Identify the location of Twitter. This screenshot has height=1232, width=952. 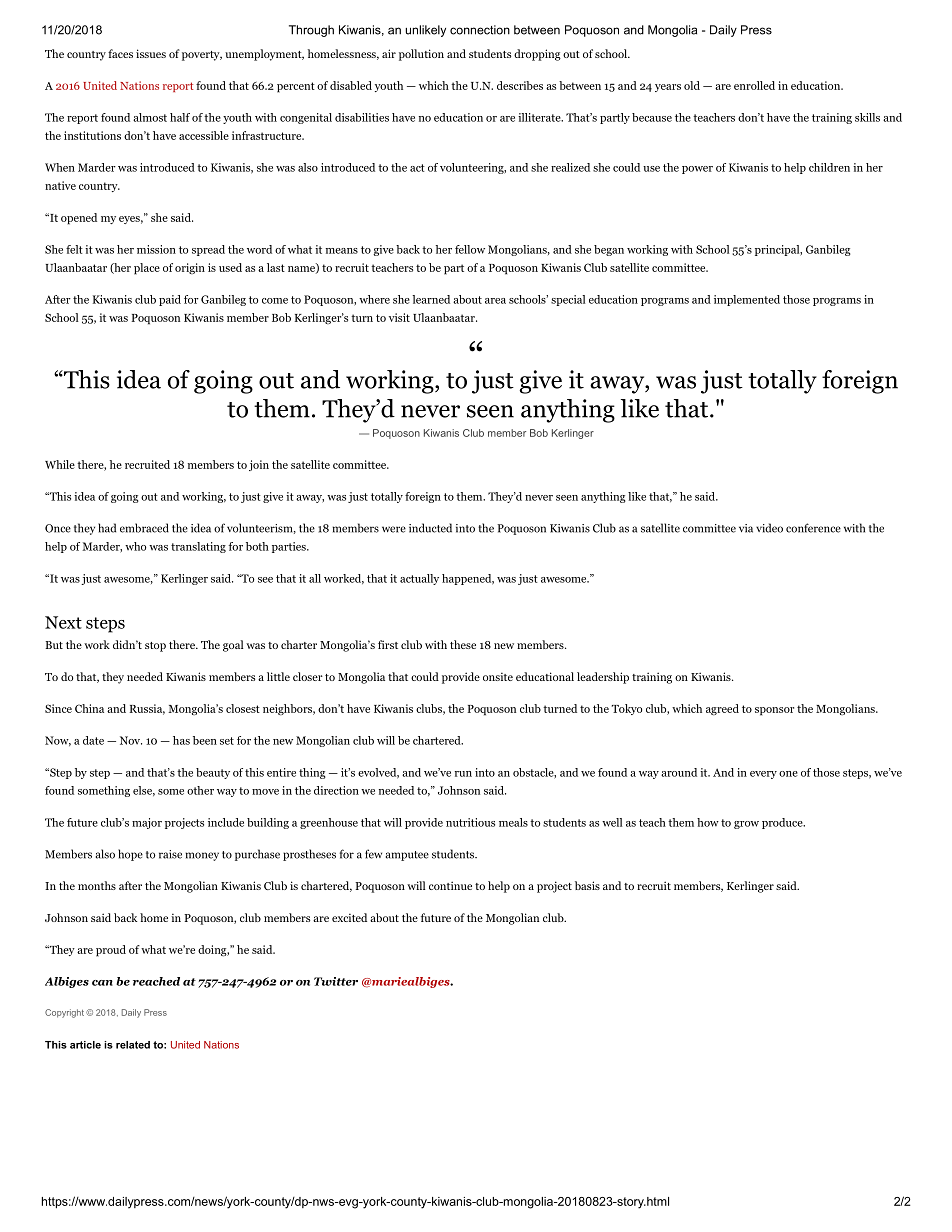
(336, 981).
